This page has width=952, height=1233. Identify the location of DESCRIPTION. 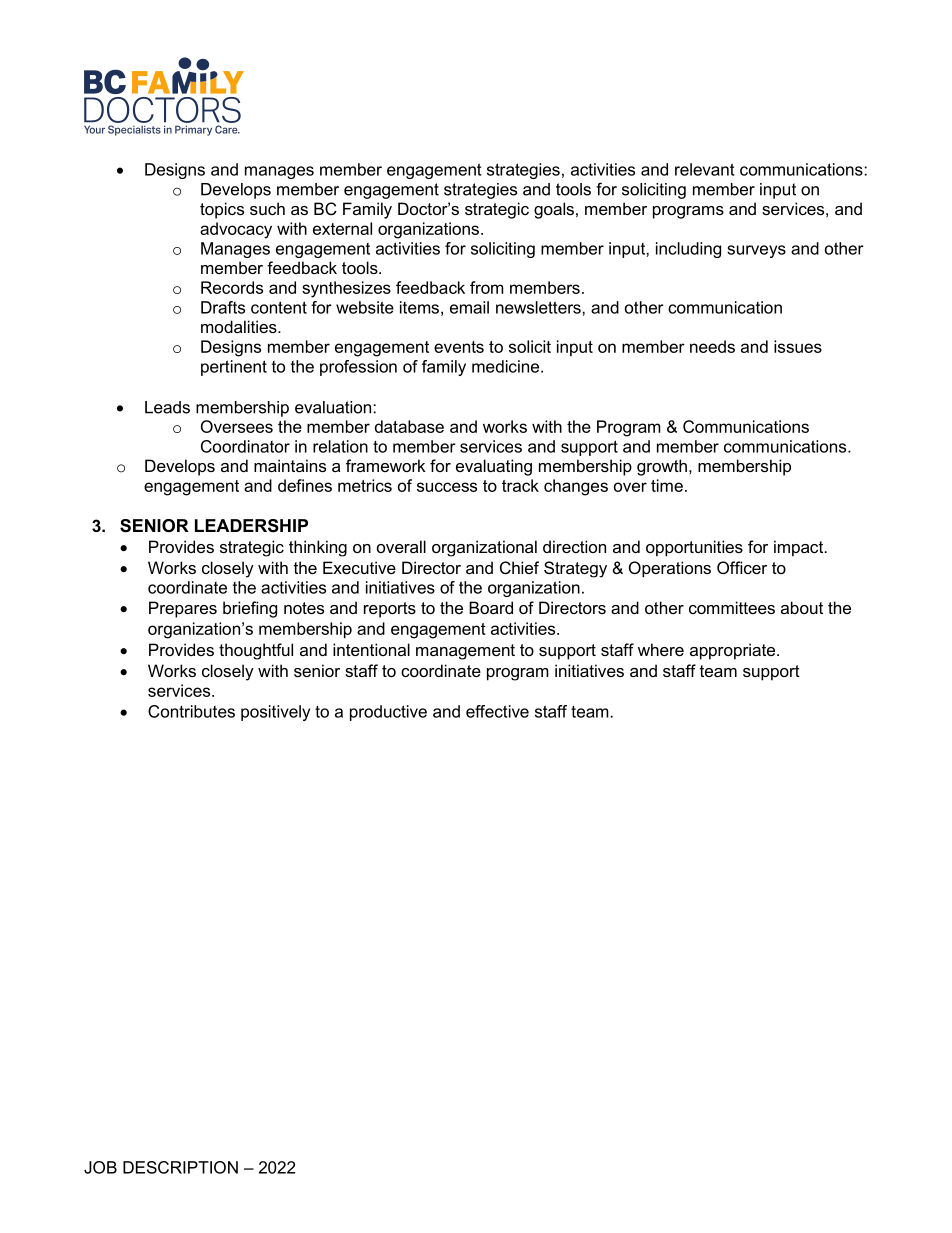
(180, 1167).
